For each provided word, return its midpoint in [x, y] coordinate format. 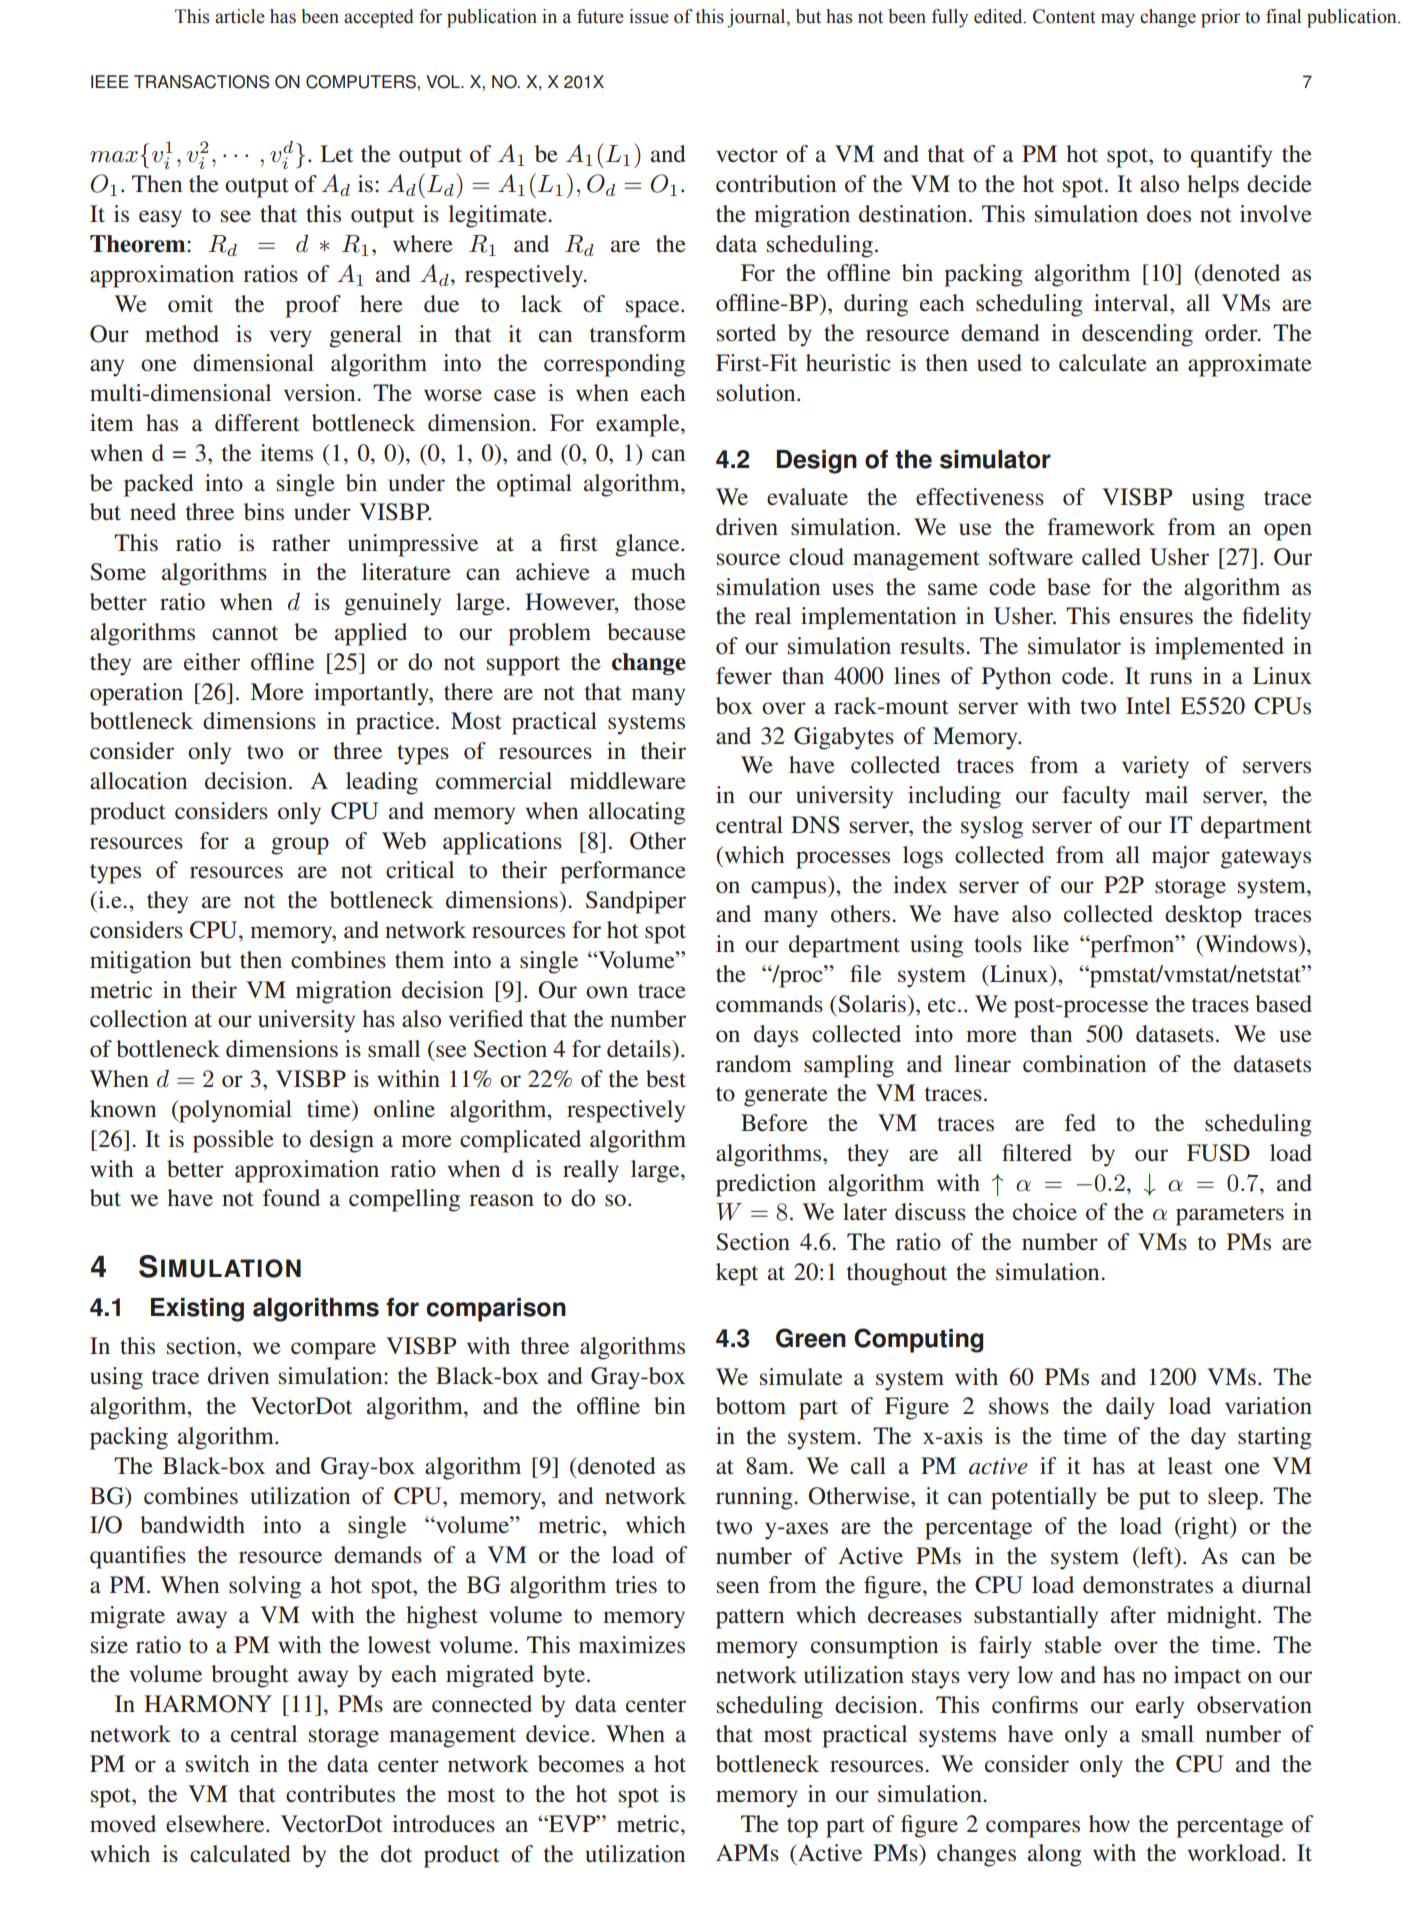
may [1118, 20]
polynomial [234, 1111]
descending [1137, 335]
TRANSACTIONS [201, 82]
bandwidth [192, 1525]
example [639, 425]
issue [649, 16]
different [257, 423]
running [755, 1498]
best [666, 1079]
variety [1155, 767]
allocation [138, 781]
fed [1080, 1123]
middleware [628, 781]
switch [218, 1764]
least [1190, 1466]
